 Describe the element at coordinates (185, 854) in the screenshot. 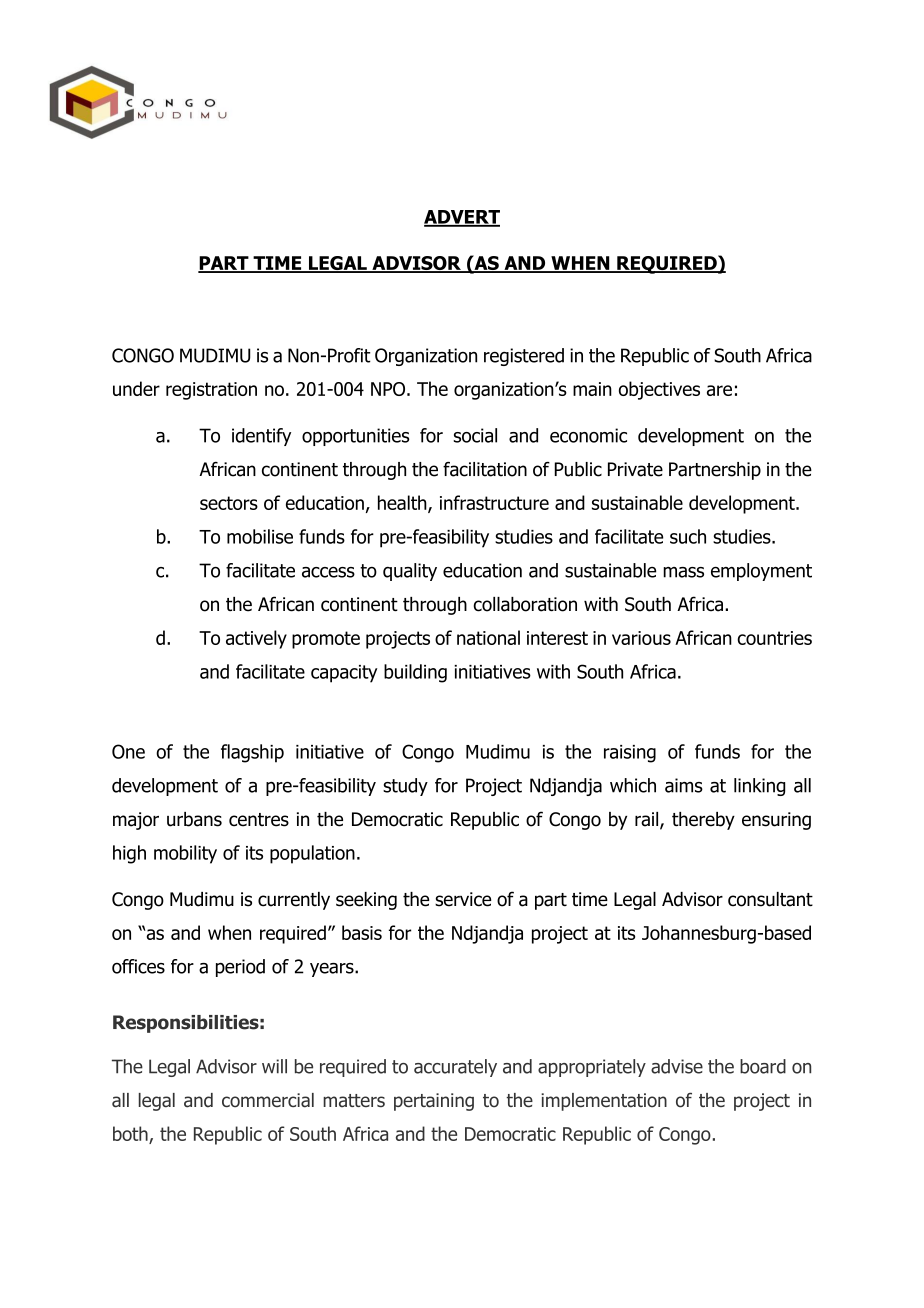

I see `mobility` at that location.
